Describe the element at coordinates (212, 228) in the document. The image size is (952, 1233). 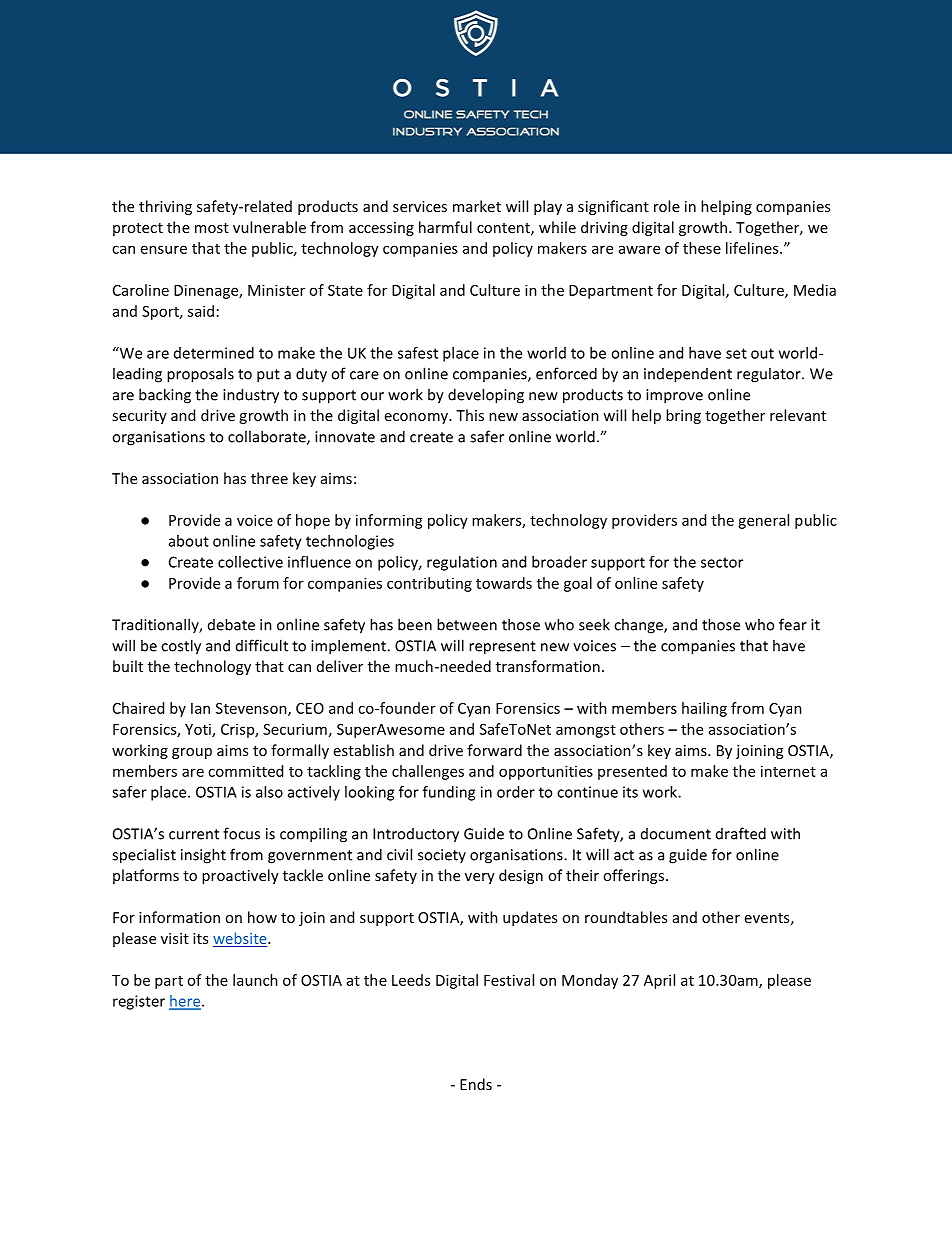
I see `most` at that location.
